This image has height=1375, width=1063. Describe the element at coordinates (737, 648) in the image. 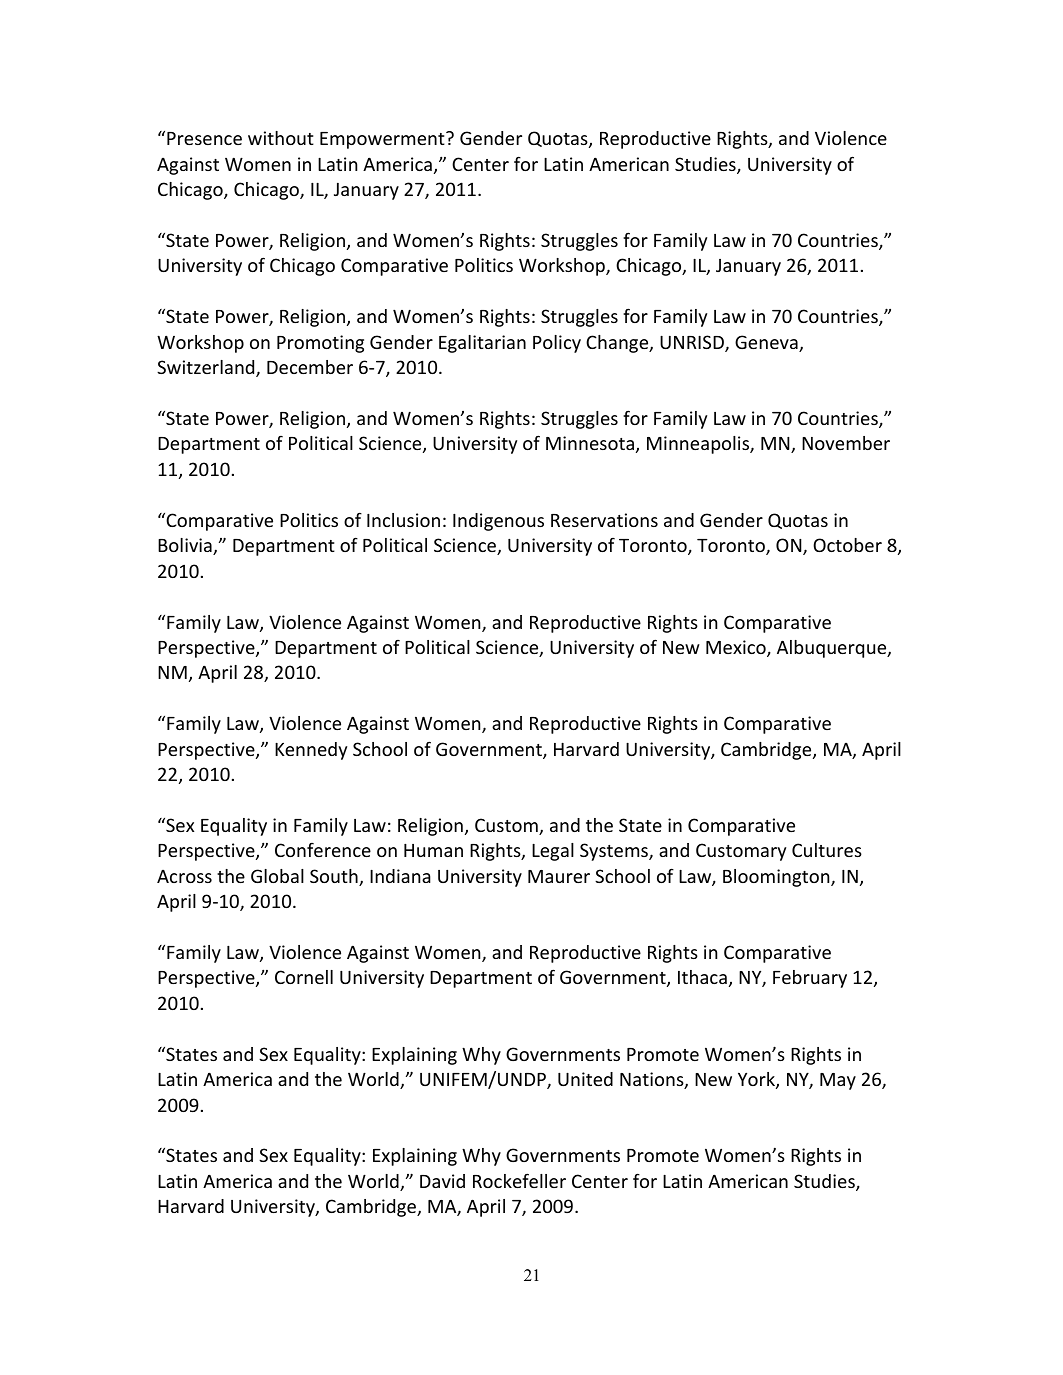

I see `Mexico` at that location.
